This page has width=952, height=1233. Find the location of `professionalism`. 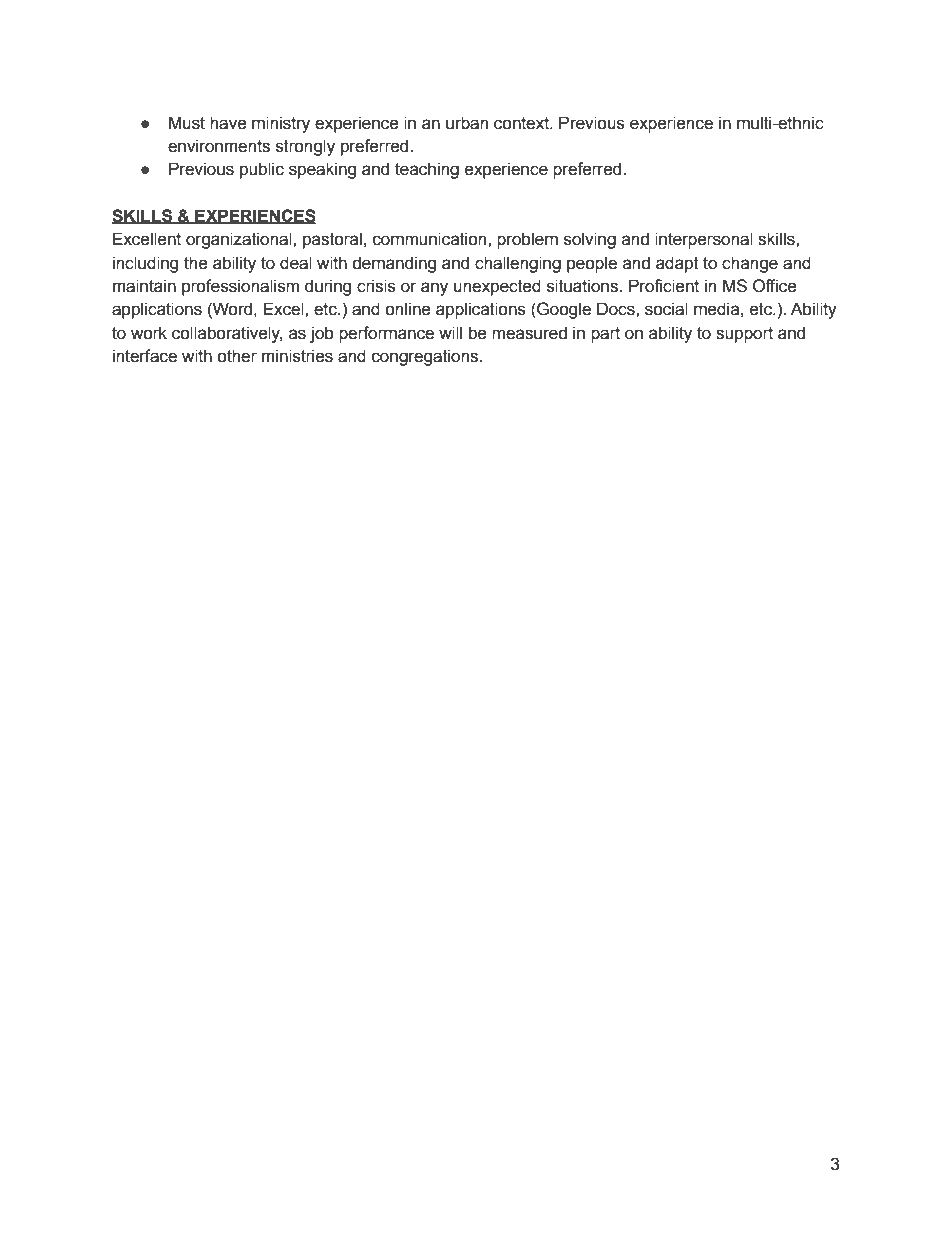

professionalism is located at coordinates (240, 287).
